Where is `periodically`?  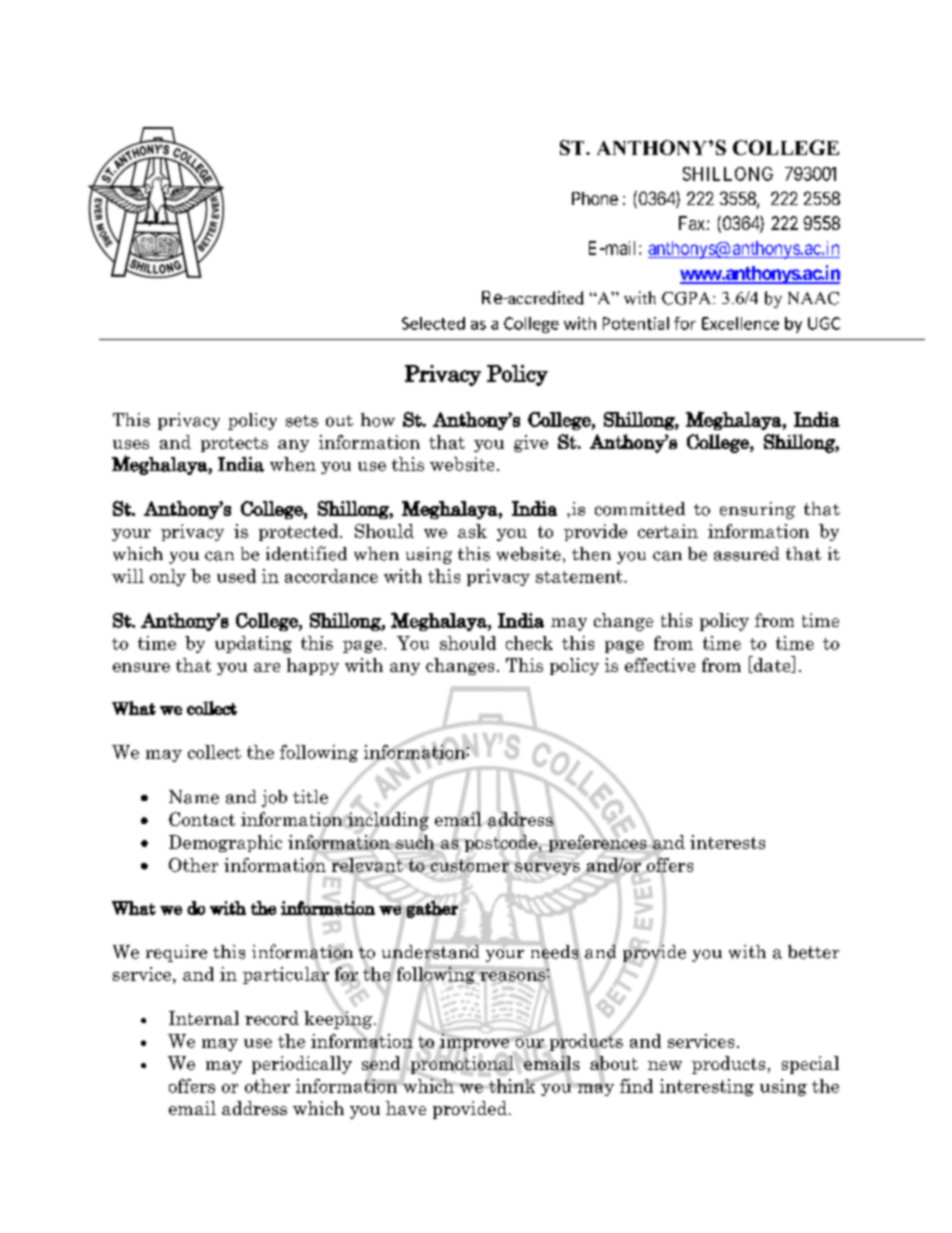 periodically is located at coordinates (302, 1065).
